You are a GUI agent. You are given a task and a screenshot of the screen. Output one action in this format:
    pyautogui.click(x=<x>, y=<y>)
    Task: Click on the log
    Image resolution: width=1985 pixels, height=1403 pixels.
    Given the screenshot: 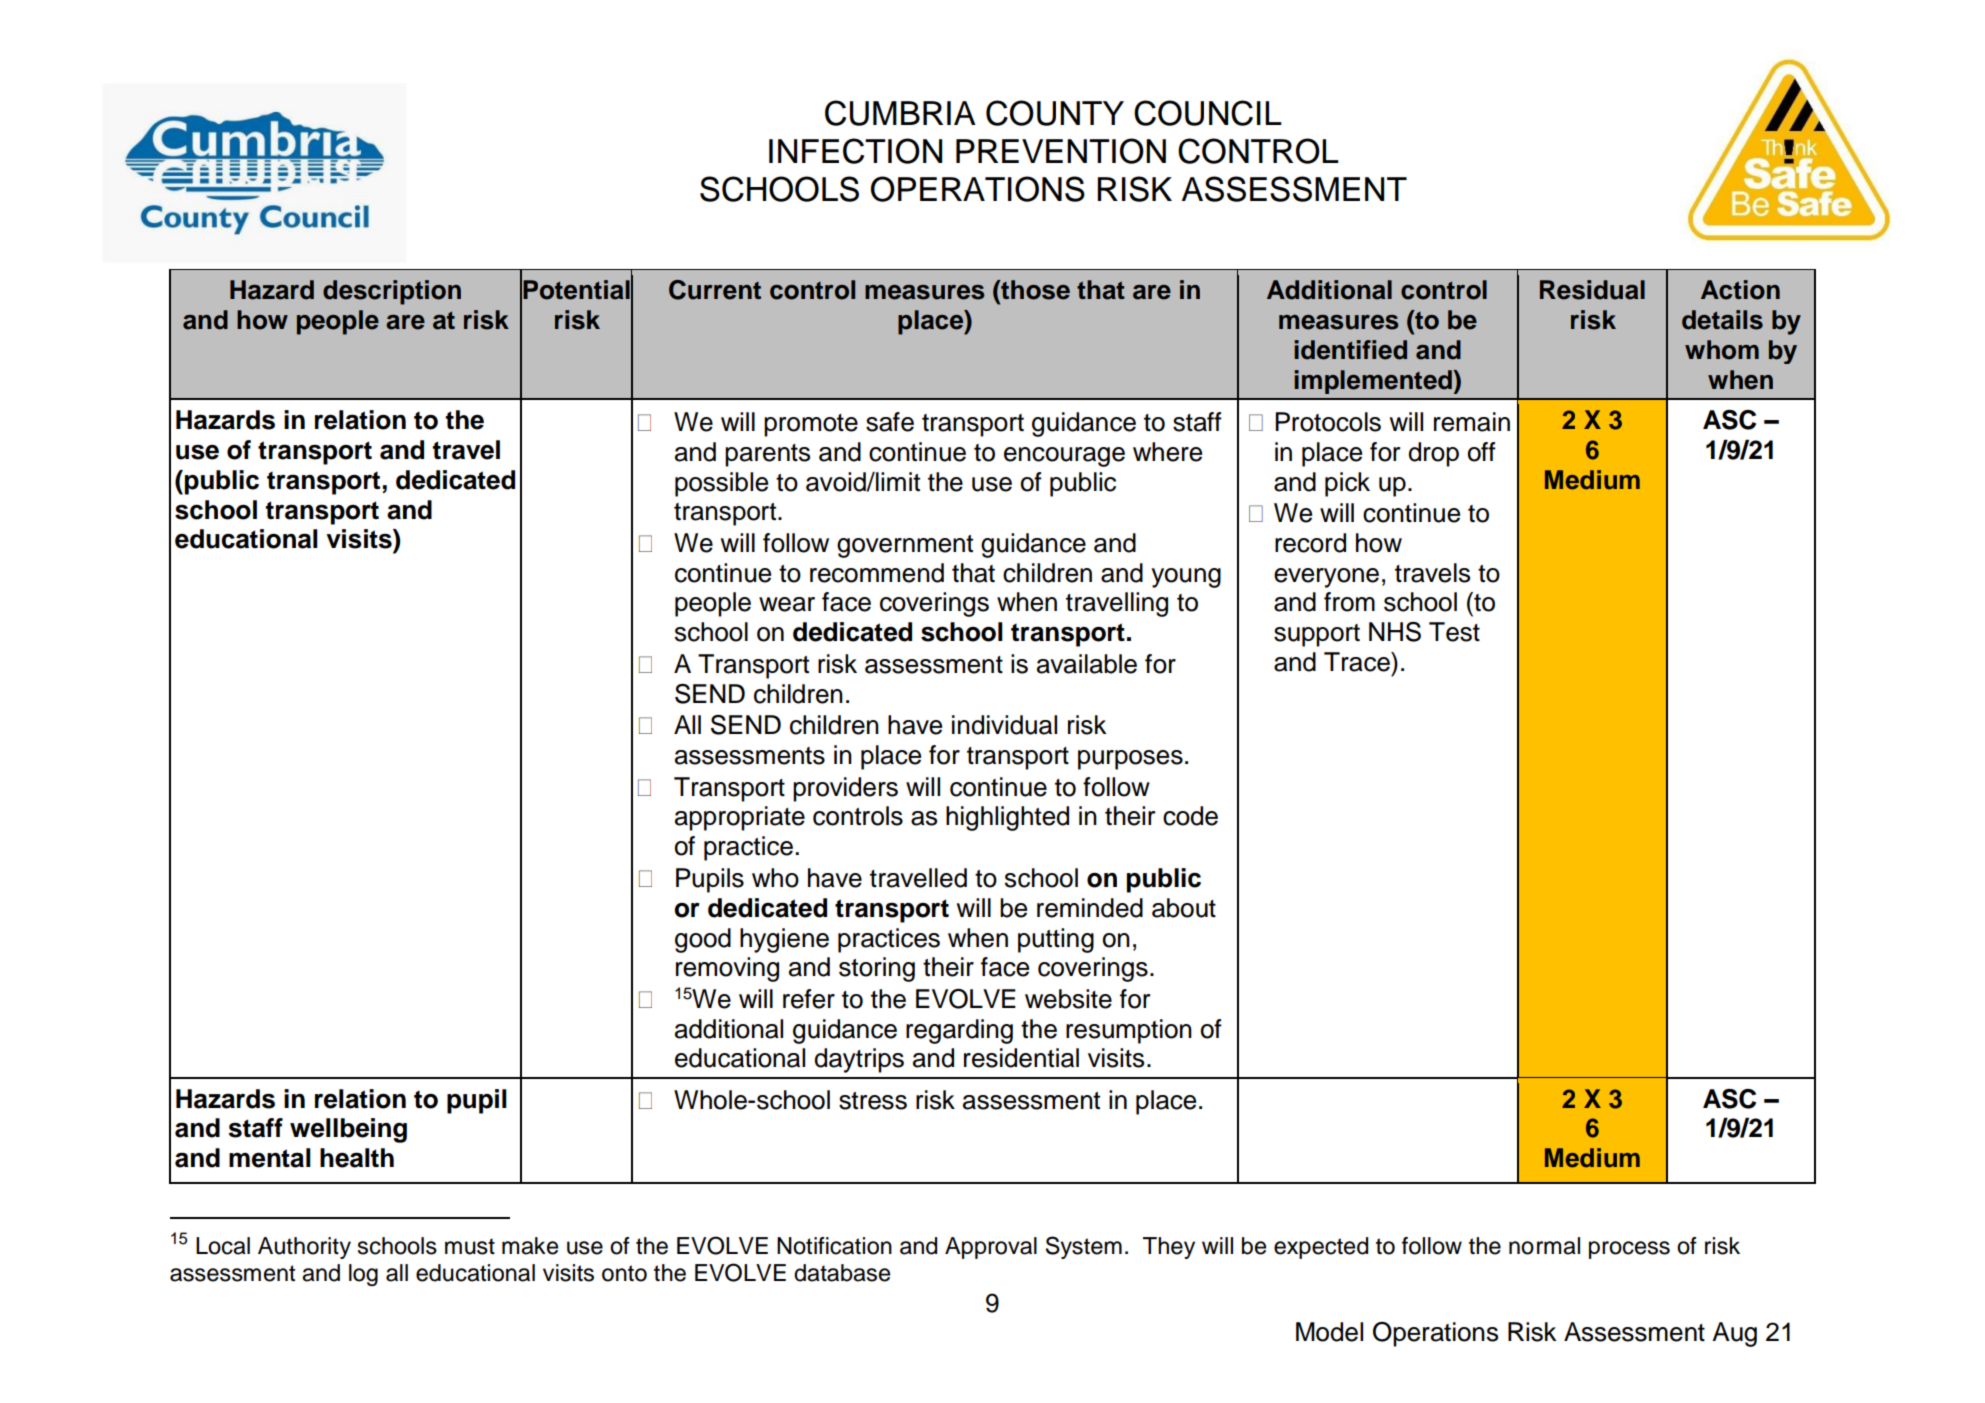 What is the action you would take?
    pyautogui.click(x=363, y=1275)
